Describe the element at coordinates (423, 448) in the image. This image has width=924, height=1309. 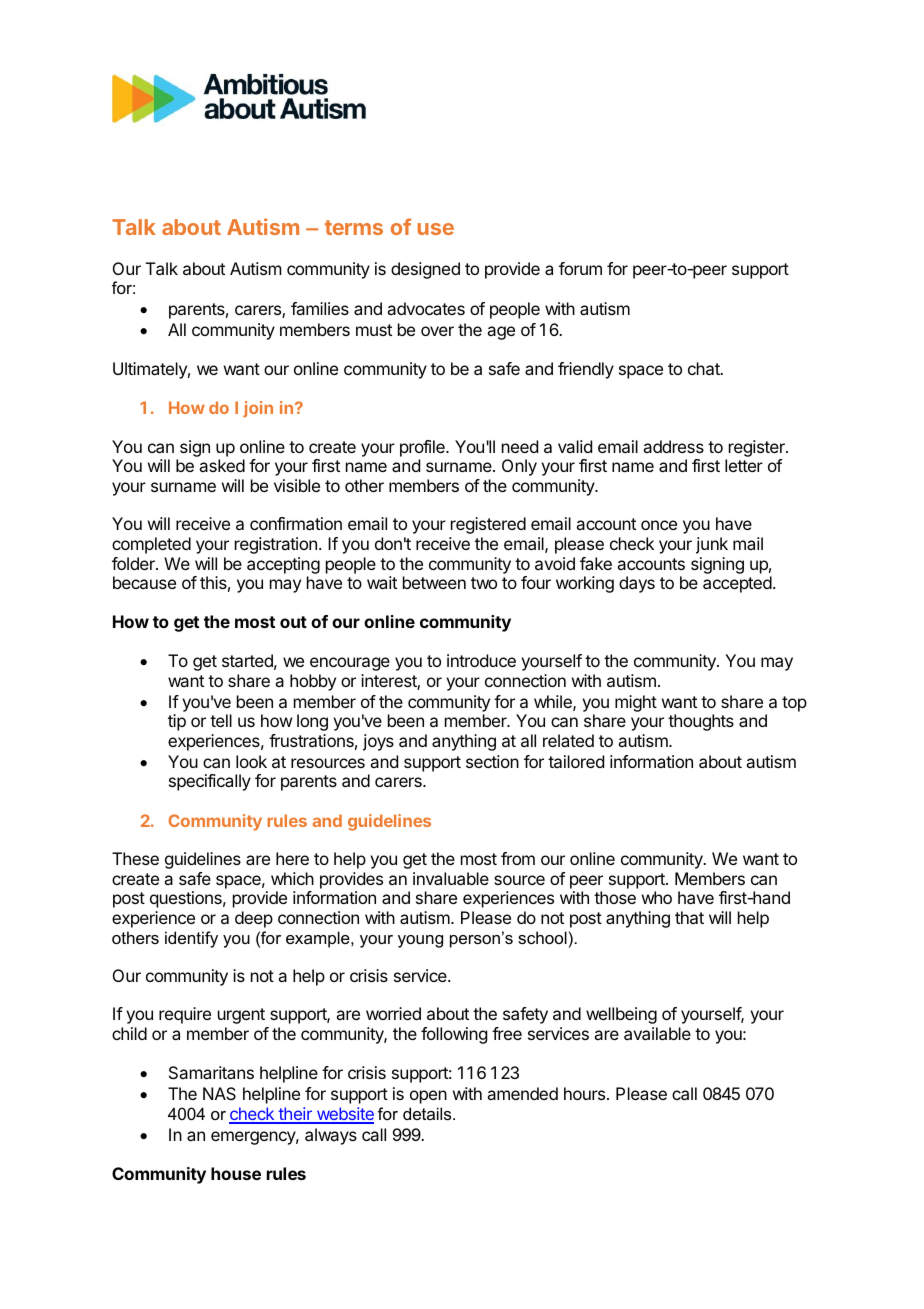
I see `profile` at that location.
